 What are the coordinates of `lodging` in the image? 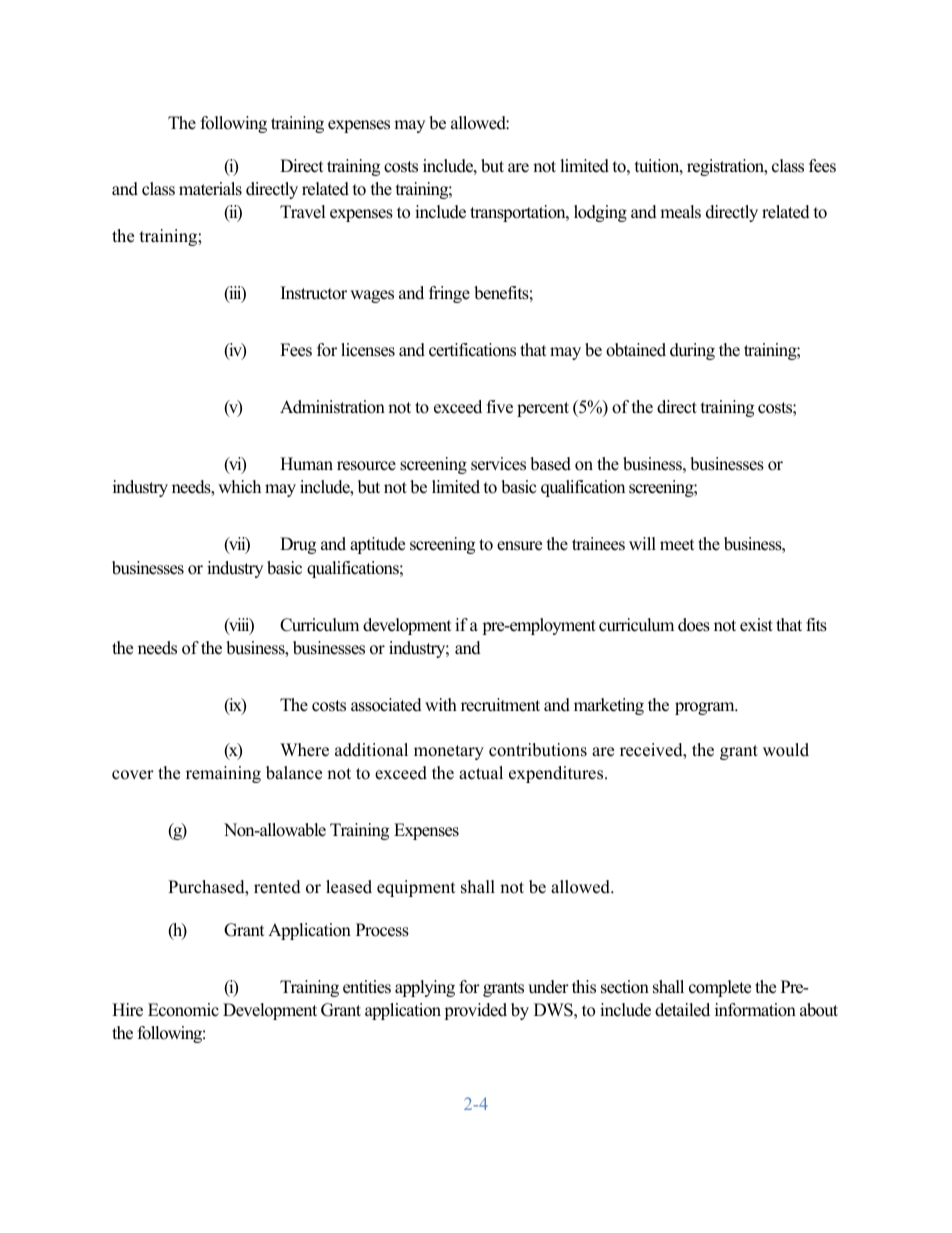 It's located at (600, 213).
